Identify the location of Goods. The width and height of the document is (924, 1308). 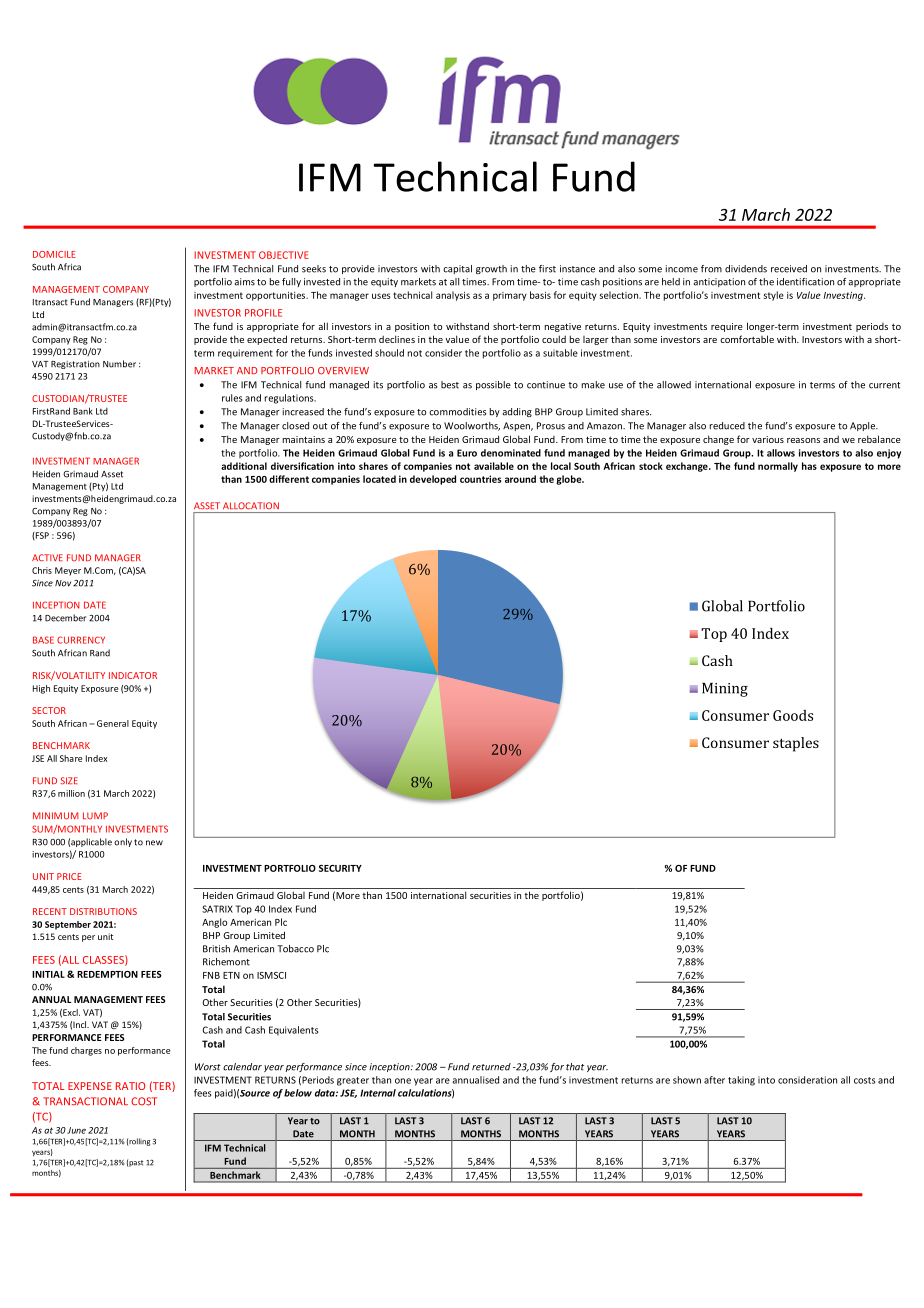
(793, 715).
